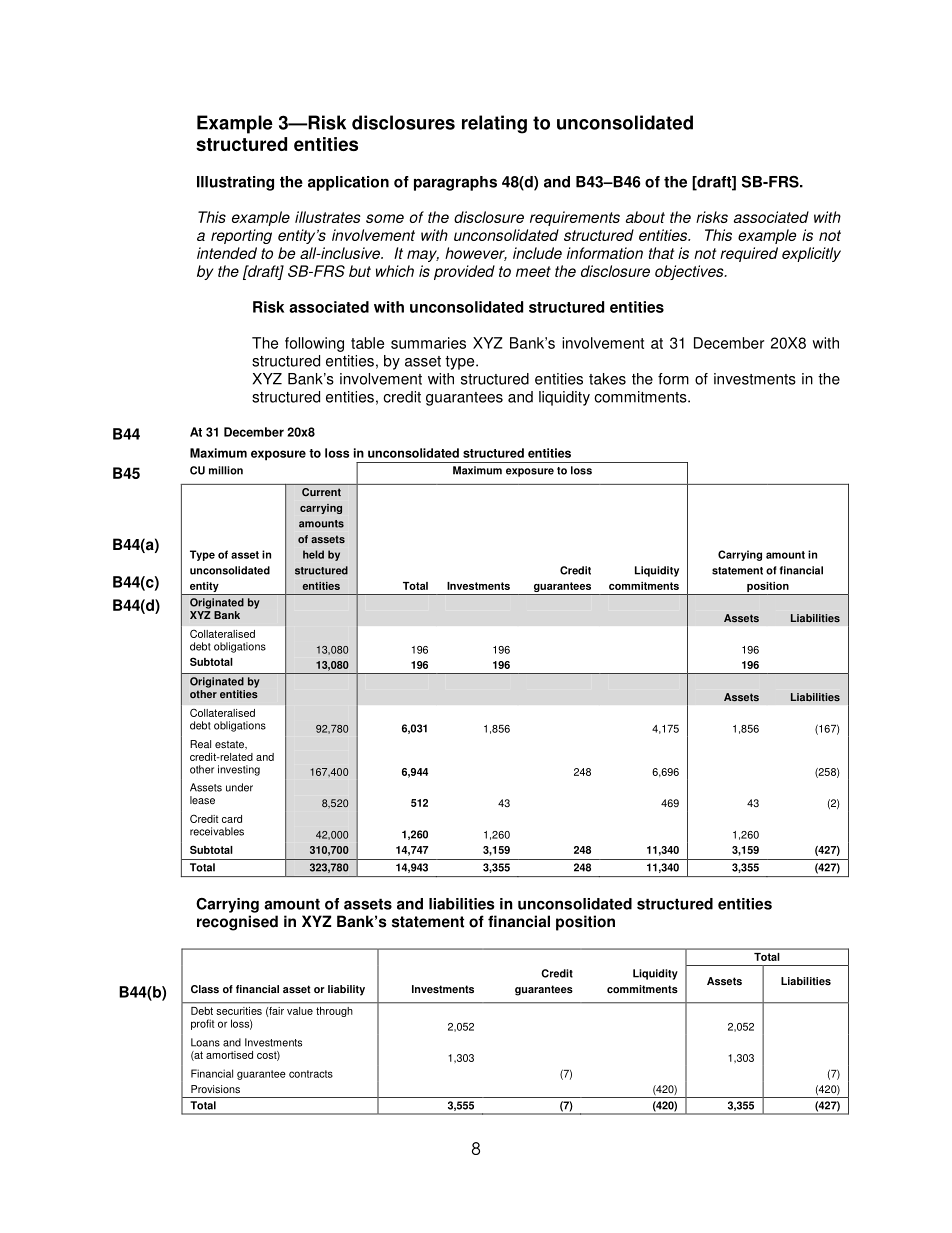 Image resolution: width=952 pixels, height=1233 pixels. Describe the element at coordinates (311, 1074) in the page. I see `contracts` at that location.
